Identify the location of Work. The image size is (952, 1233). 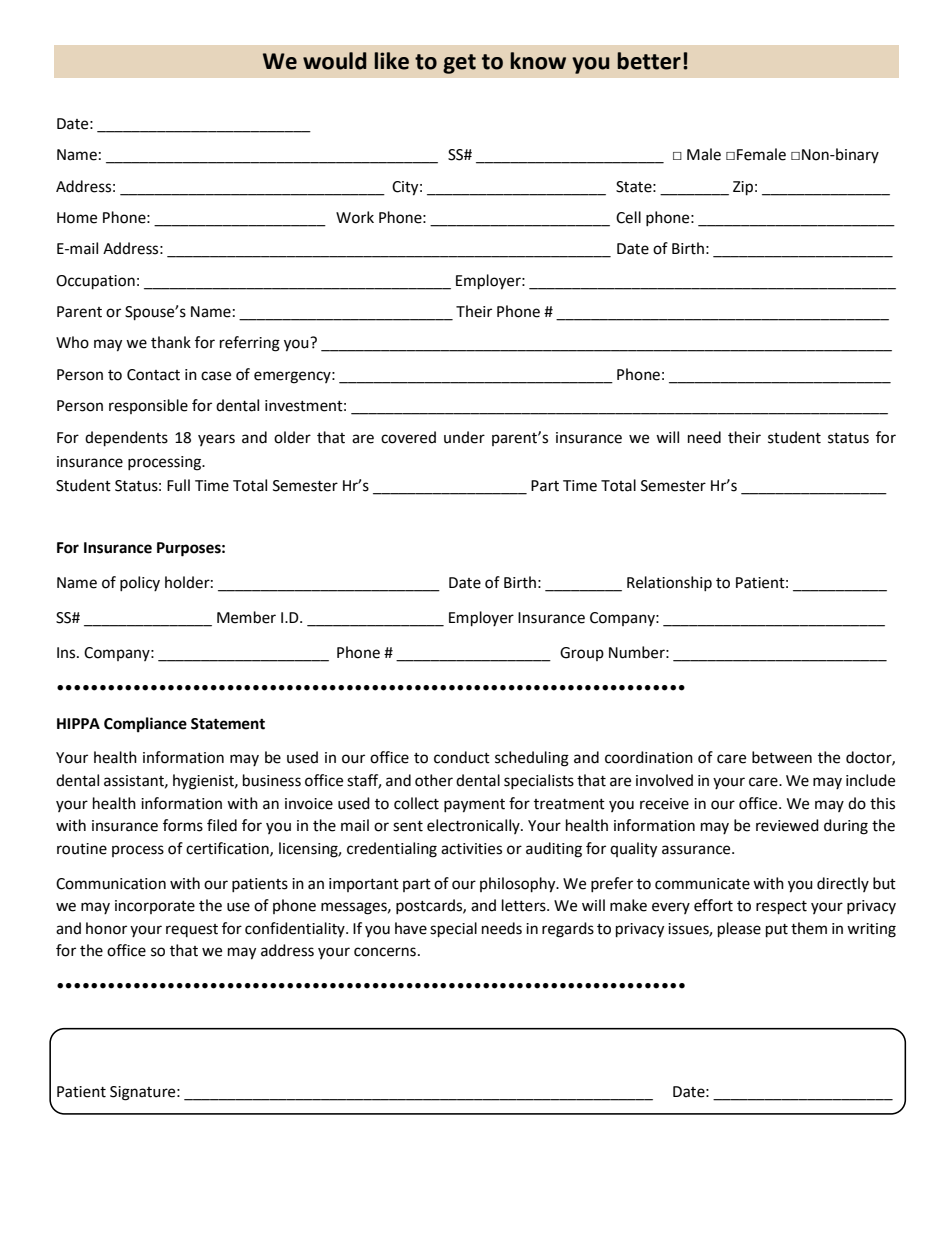
(355, 217).
